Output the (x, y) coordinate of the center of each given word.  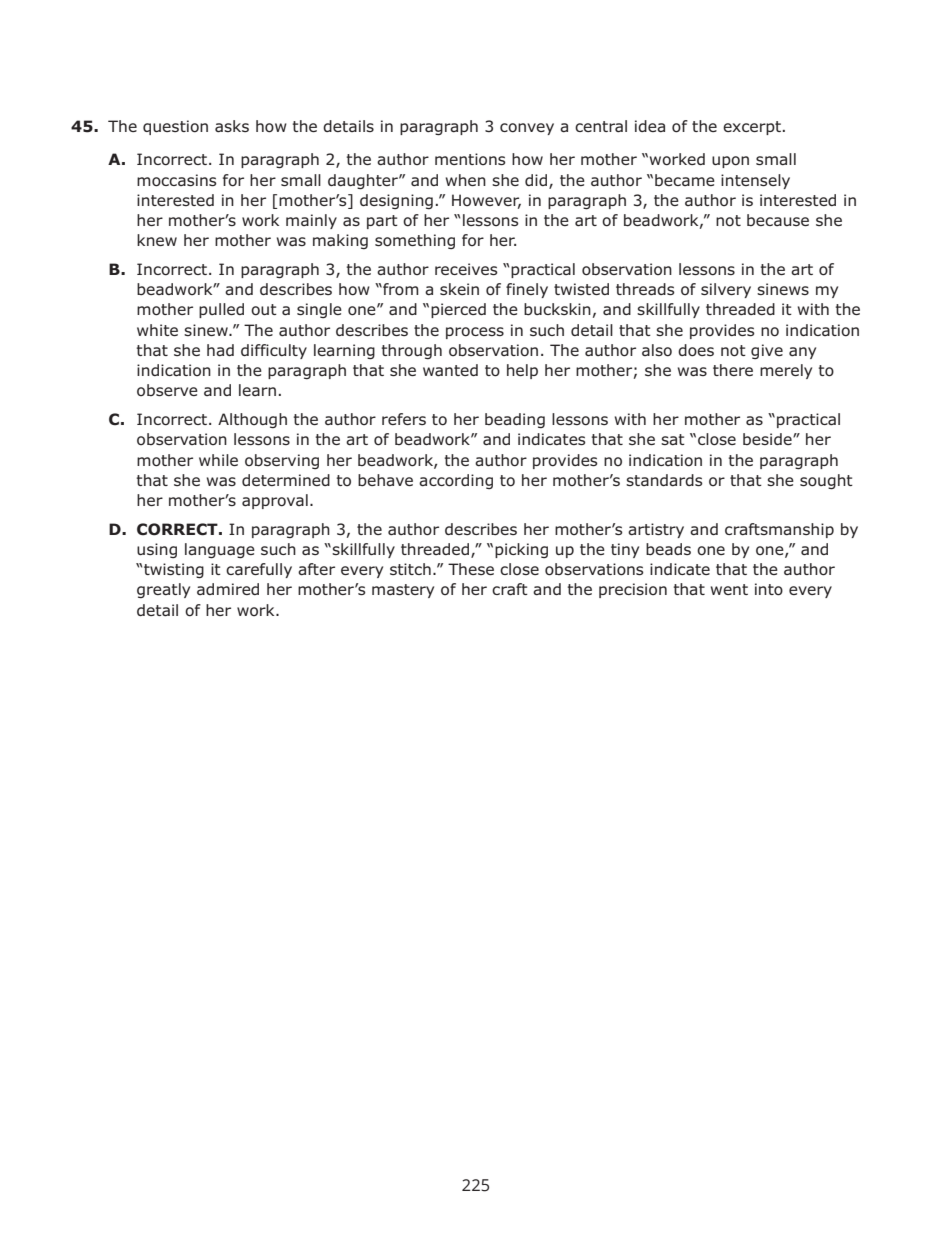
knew (157, 240)
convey (527, 129)
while (218, 460)
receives (466, 269)
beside (768, 439)
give (767, 351)
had (220, 350)
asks (232, 126)
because (778, 220)
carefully (259, 570)
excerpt (752, 128)
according (456, 481)
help (522, 371)
